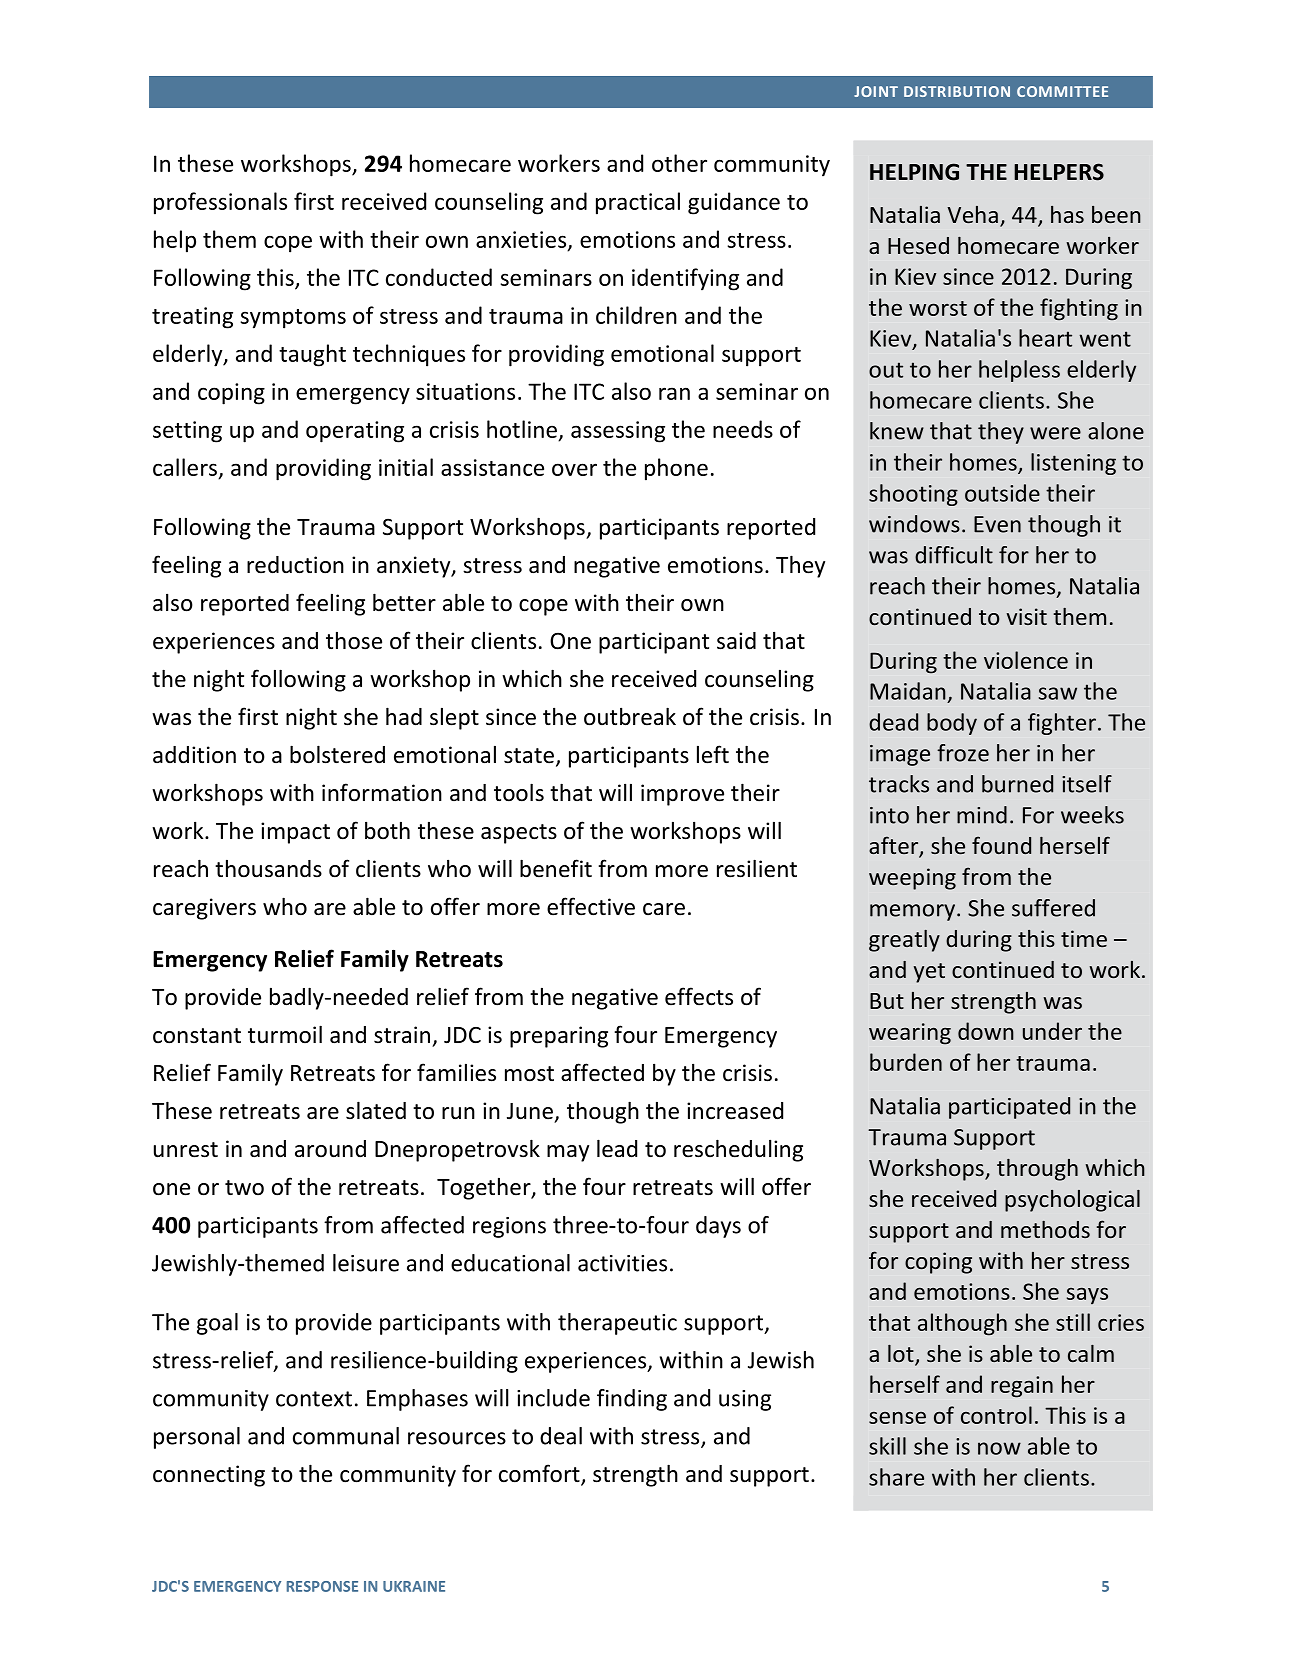 This screenshot has width=1292, height=1672. I want to click on said, so click(736, 641).
